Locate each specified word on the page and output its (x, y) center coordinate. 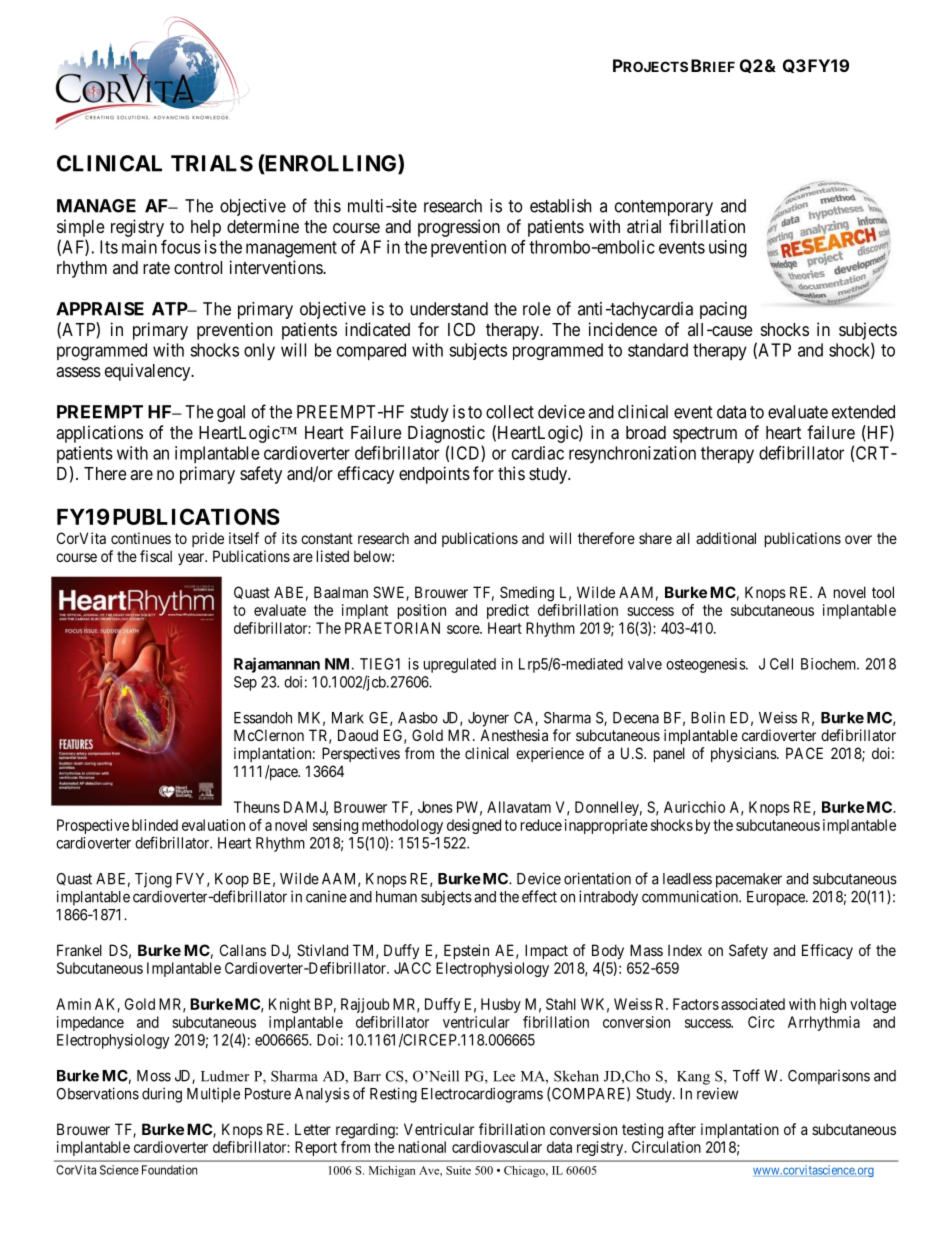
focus (181, 247)
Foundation (170, 1170)
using (728, 249)
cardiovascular (497, 1147)
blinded (155, 825)
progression (459, 228)
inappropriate (606, 826)
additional (726, 538)
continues (141, 538)
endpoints (434, 475)
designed (474, 826)
